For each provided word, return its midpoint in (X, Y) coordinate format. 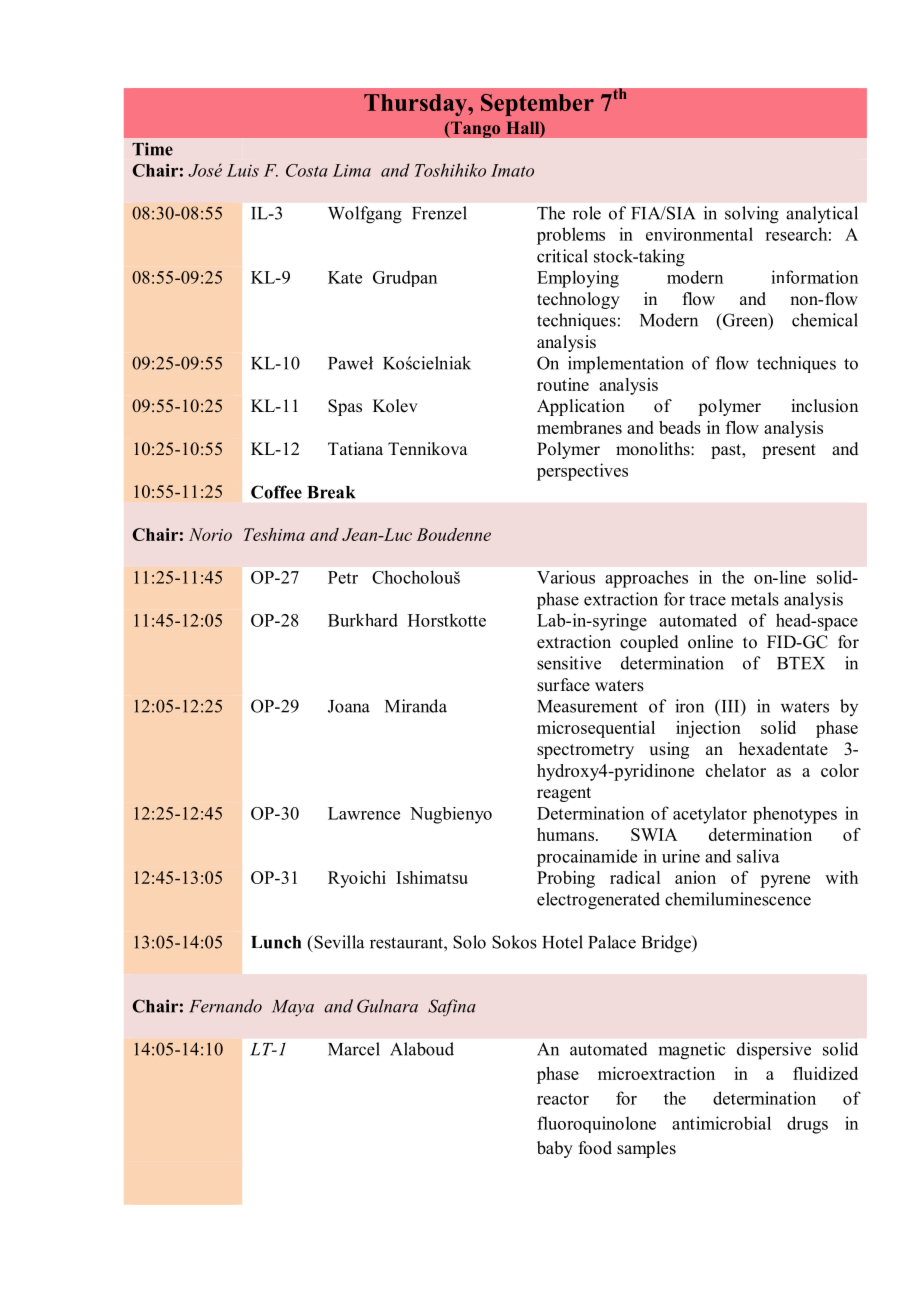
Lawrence (364, 813)
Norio (210, 534)
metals (755, 599)
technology (578, 300)
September (537, 105)
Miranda (416, 706)
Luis (243, 170)
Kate (345, 277)
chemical (825, 320)
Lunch (276, 942)
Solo (469, 942)
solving (752, 215)
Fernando (225, 1006)
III (730, 706)
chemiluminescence (738, 899)
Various (566, 577)
